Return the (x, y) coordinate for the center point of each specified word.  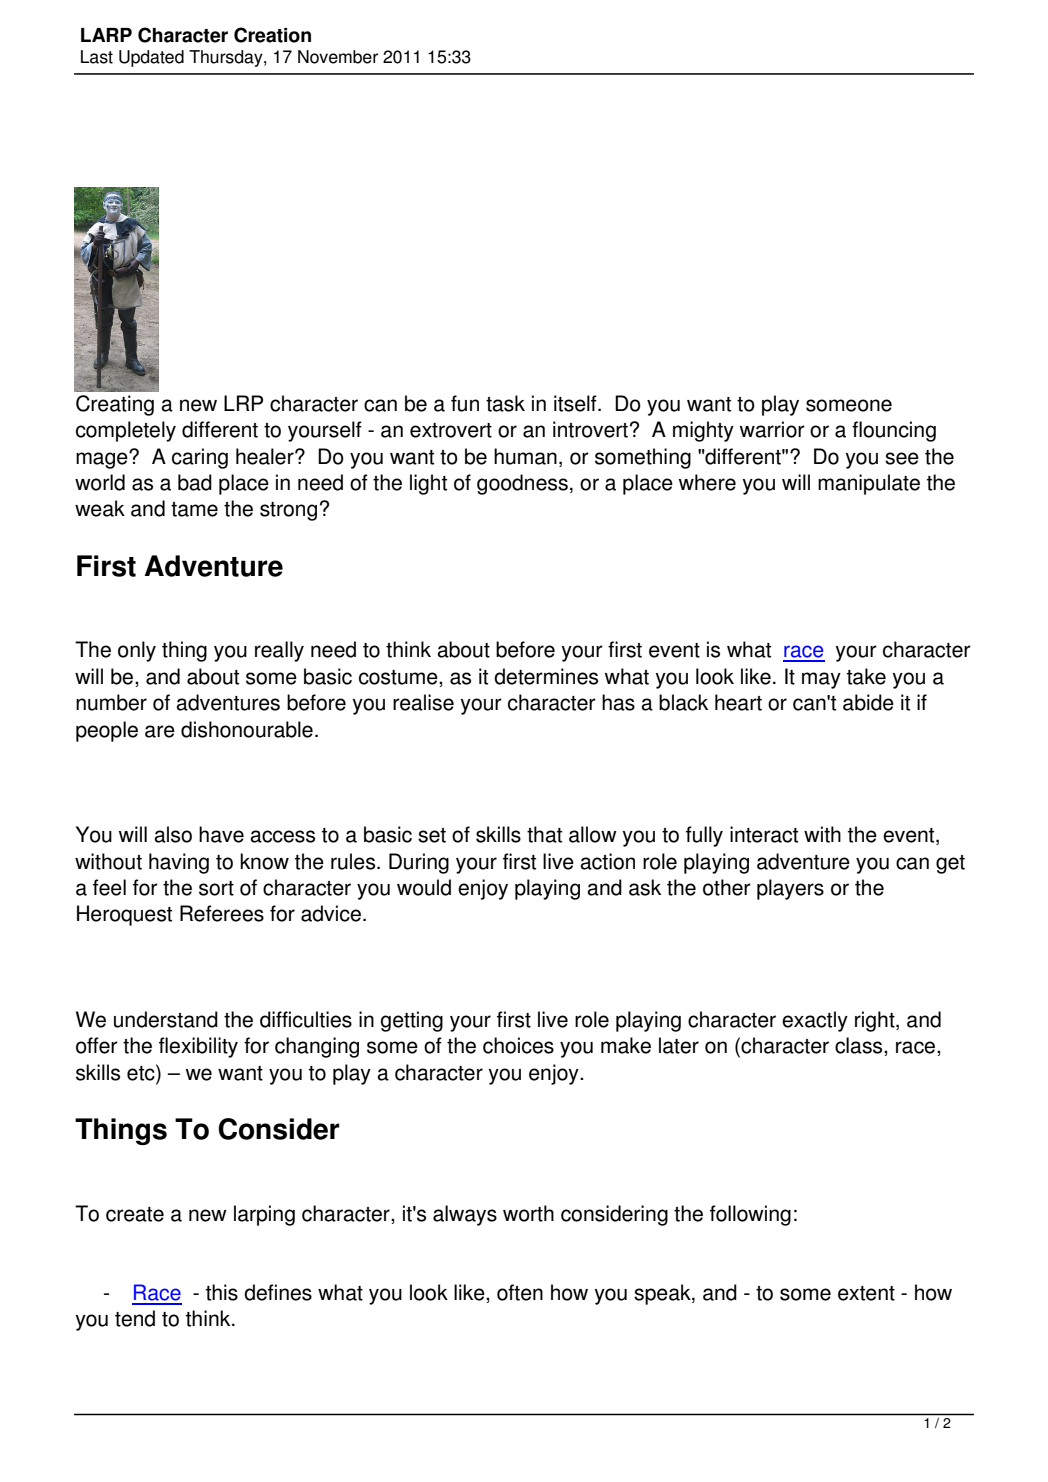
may (821, 680)
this (222, 1292)
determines (546, 676)
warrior (772, 429)
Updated (151, 58)
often (520, 1292)
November (338, 57)
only (137, 651)
